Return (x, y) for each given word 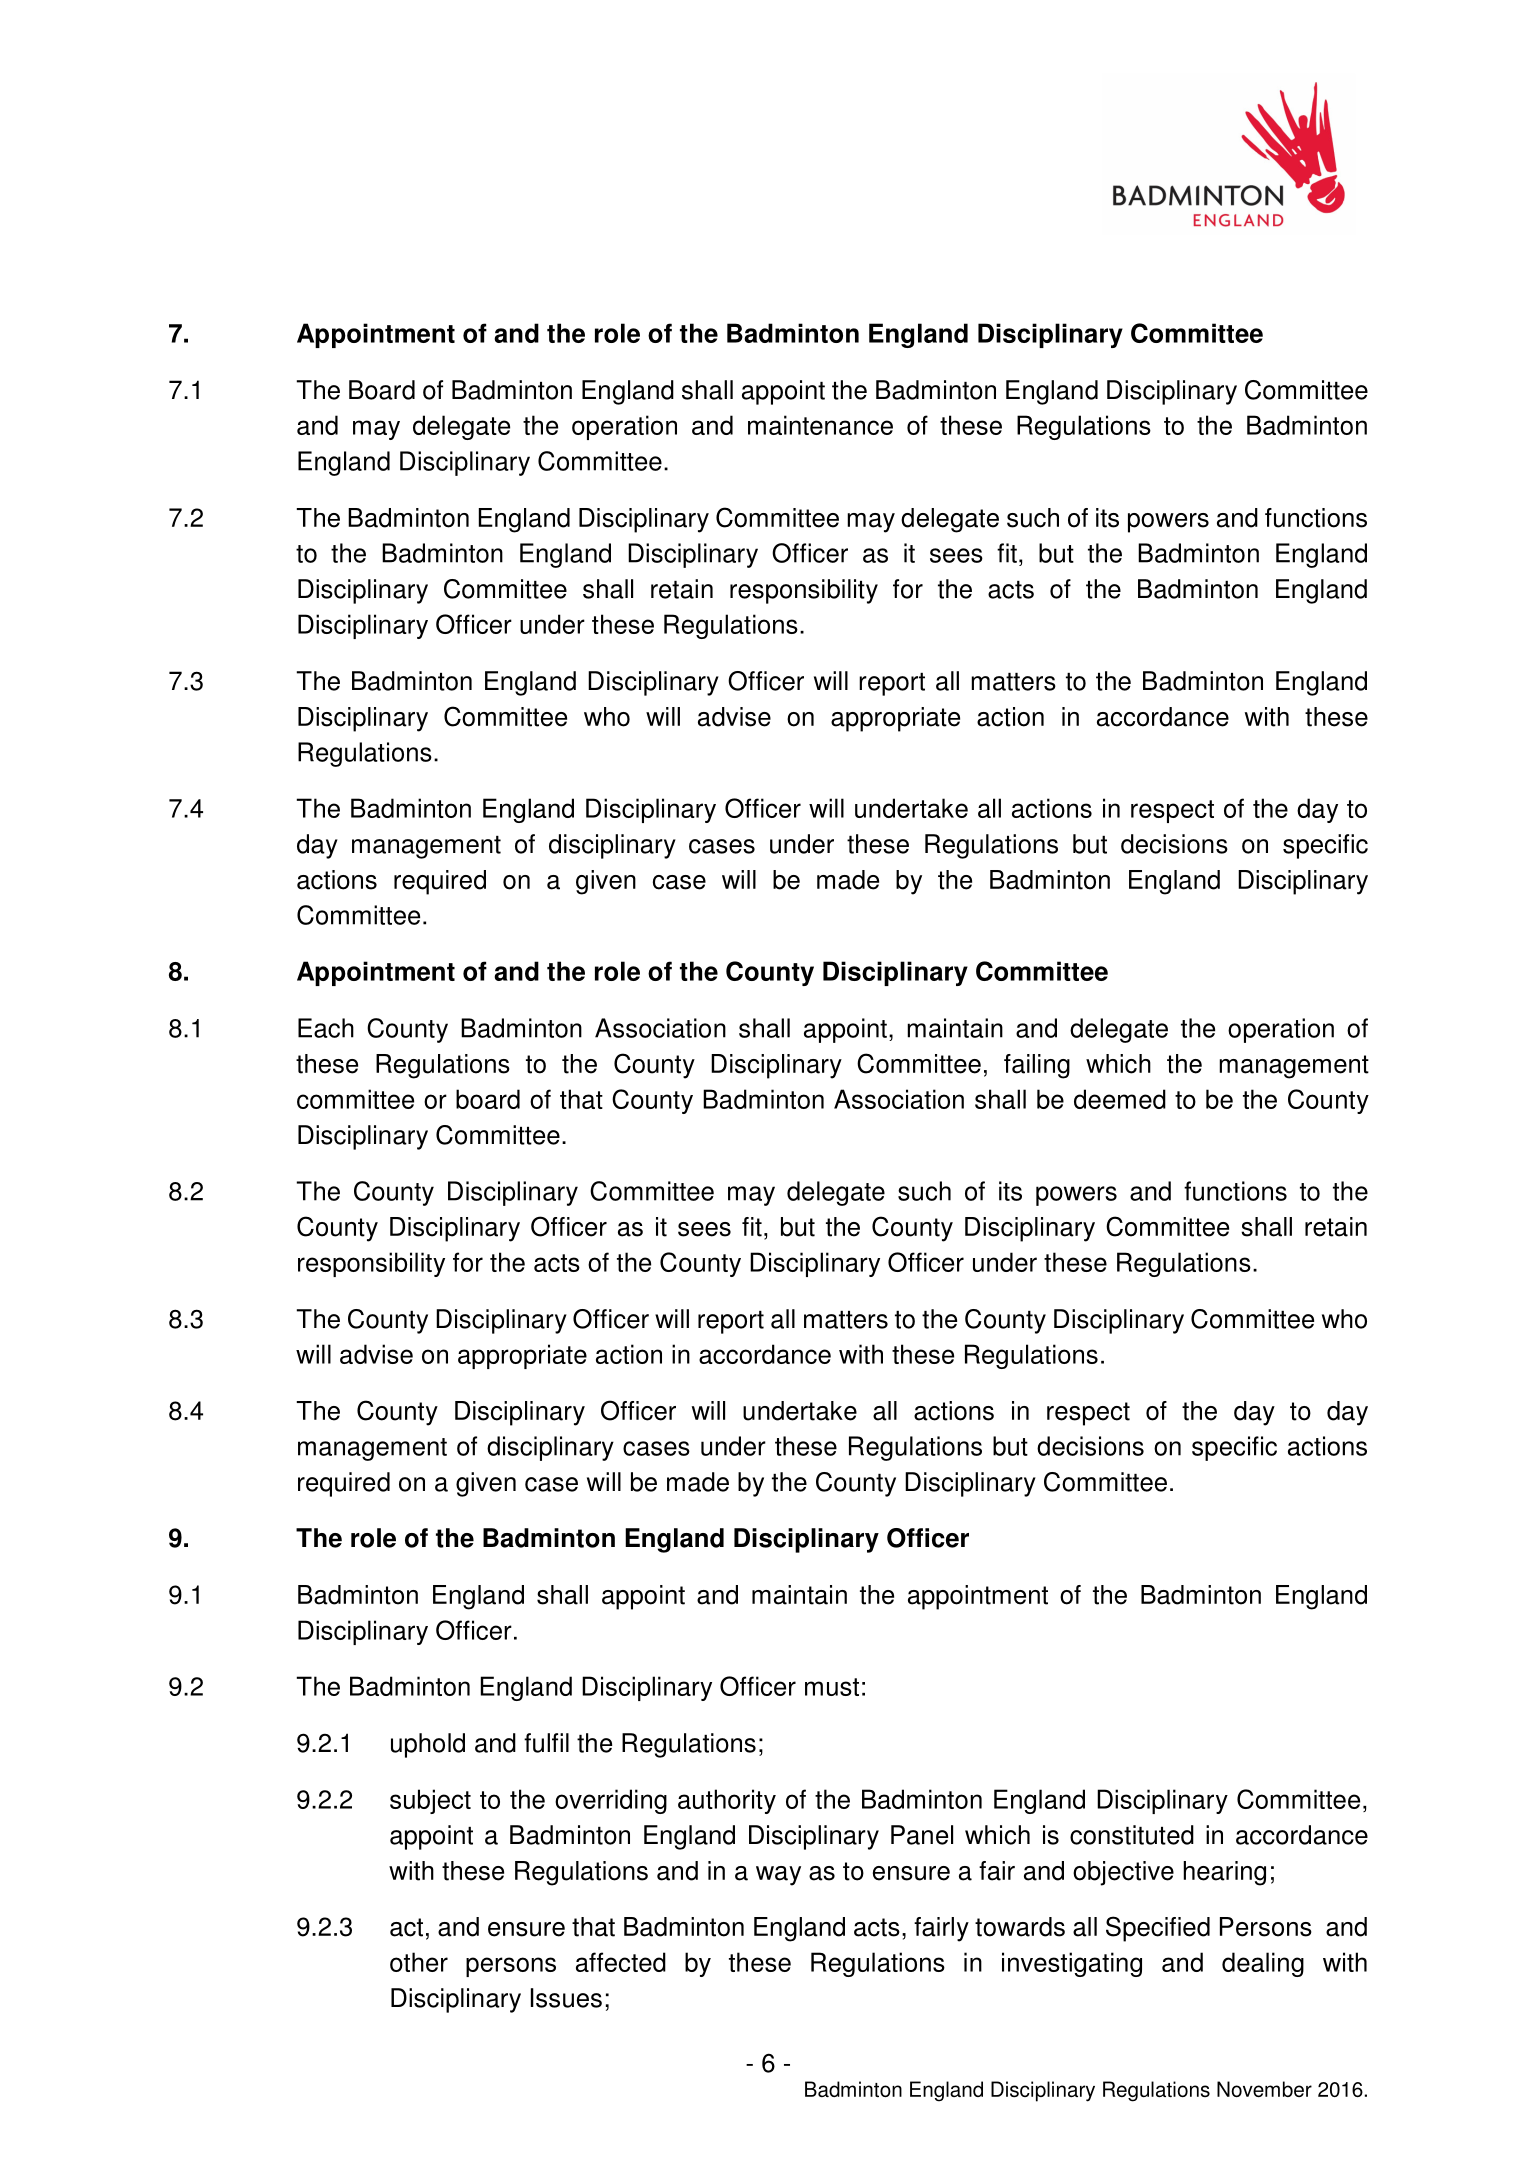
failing (1037, 1066)
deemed (1120, 1099)
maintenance (820, 425)
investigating (1072, 1964)
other (419, 1962)
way (778, 1876)
